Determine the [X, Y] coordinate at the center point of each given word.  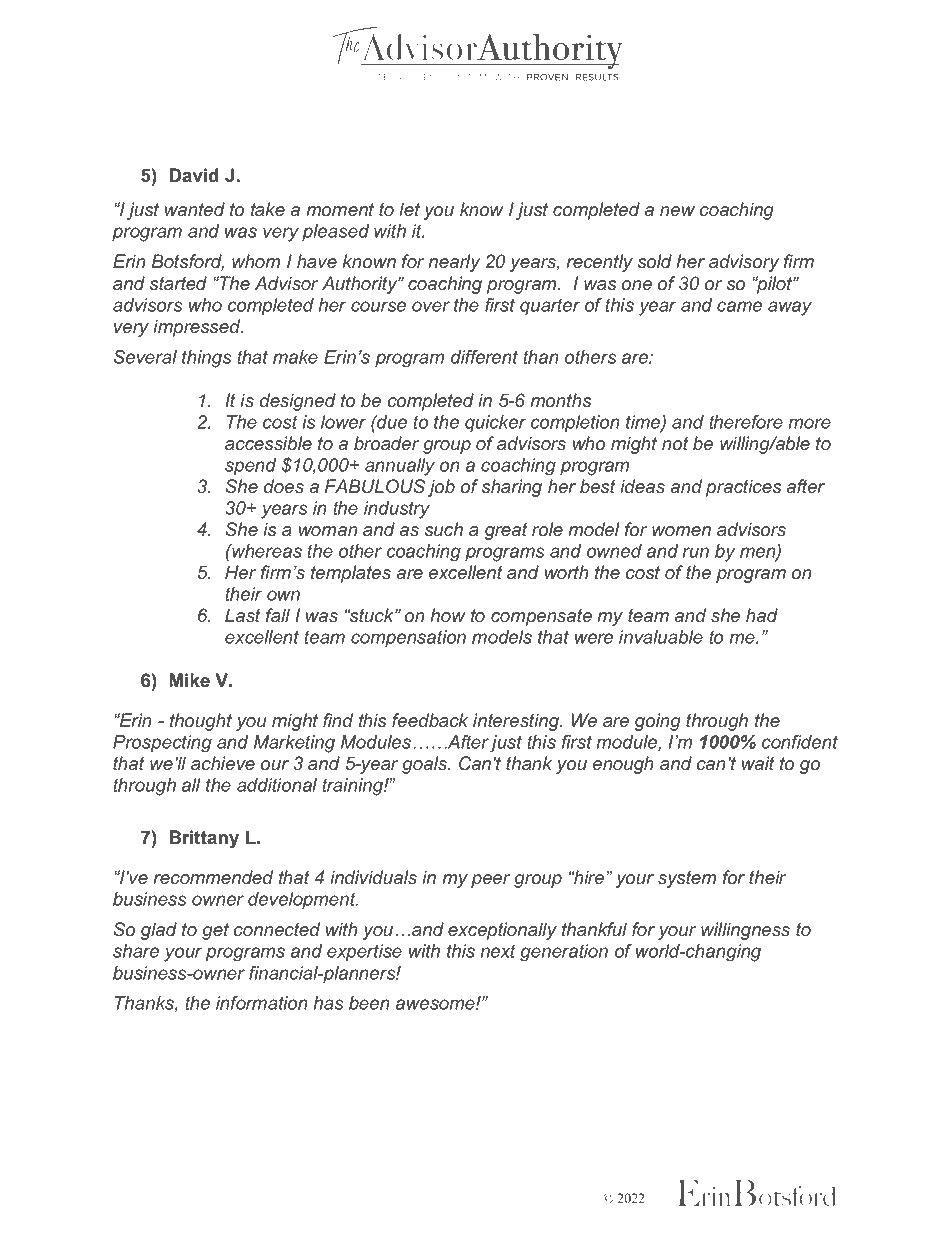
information [262, 1003]
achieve [223, 763]
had [762, 615]
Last [243, 615]
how [448, 615]
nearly [454, 263]
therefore [746, 422]
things [207, 359]
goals [426, 765]
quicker [495, 424]
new [677, 211]
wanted [195, 209]
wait [758, 763]
